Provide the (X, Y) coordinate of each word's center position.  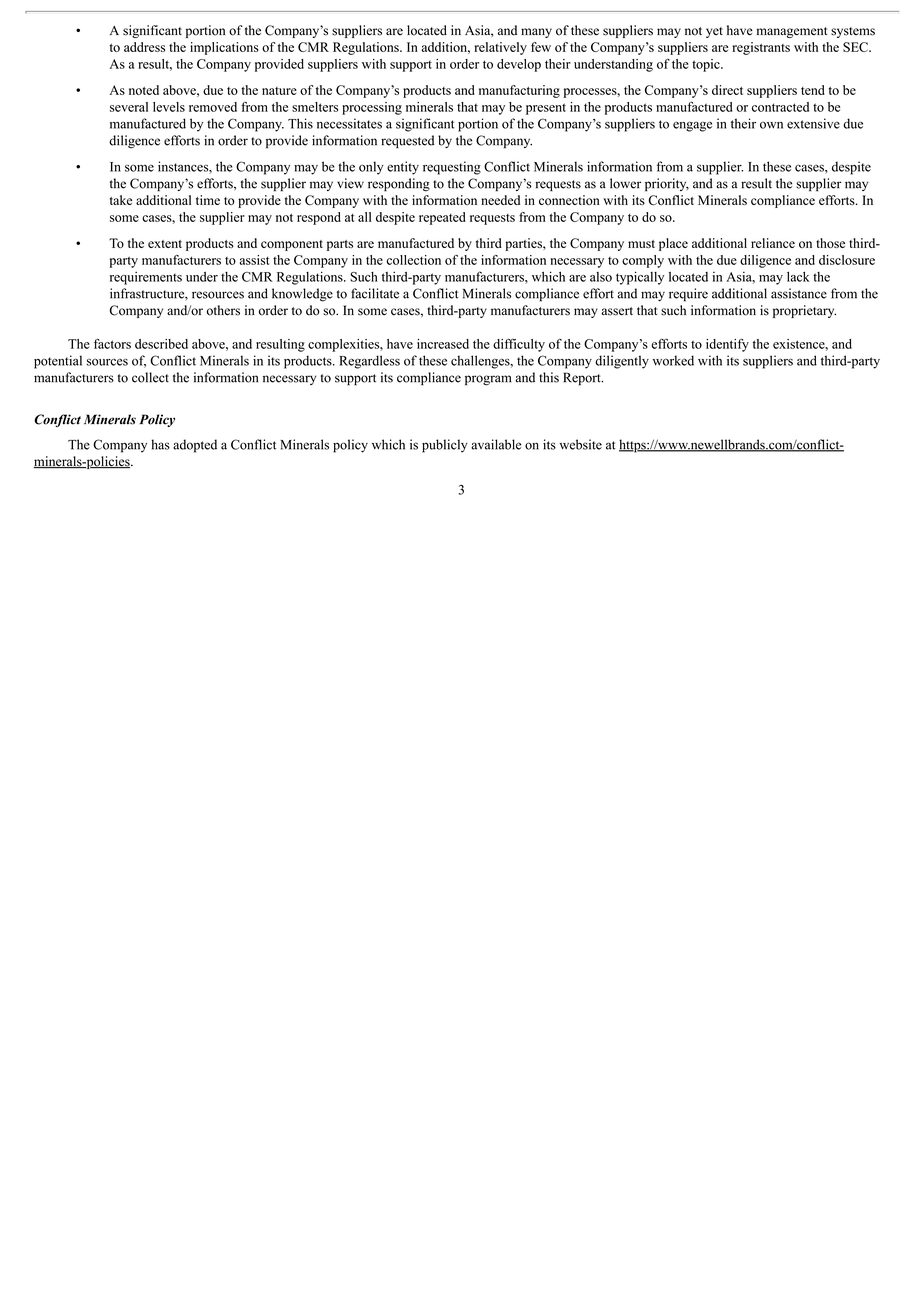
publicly (445, 446)
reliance (773, 243)
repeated (442, 218)
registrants (761, 48)
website (581, 444)
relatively (500, 48)
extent (165, 244)
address (144, 47)
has (160, 444)
